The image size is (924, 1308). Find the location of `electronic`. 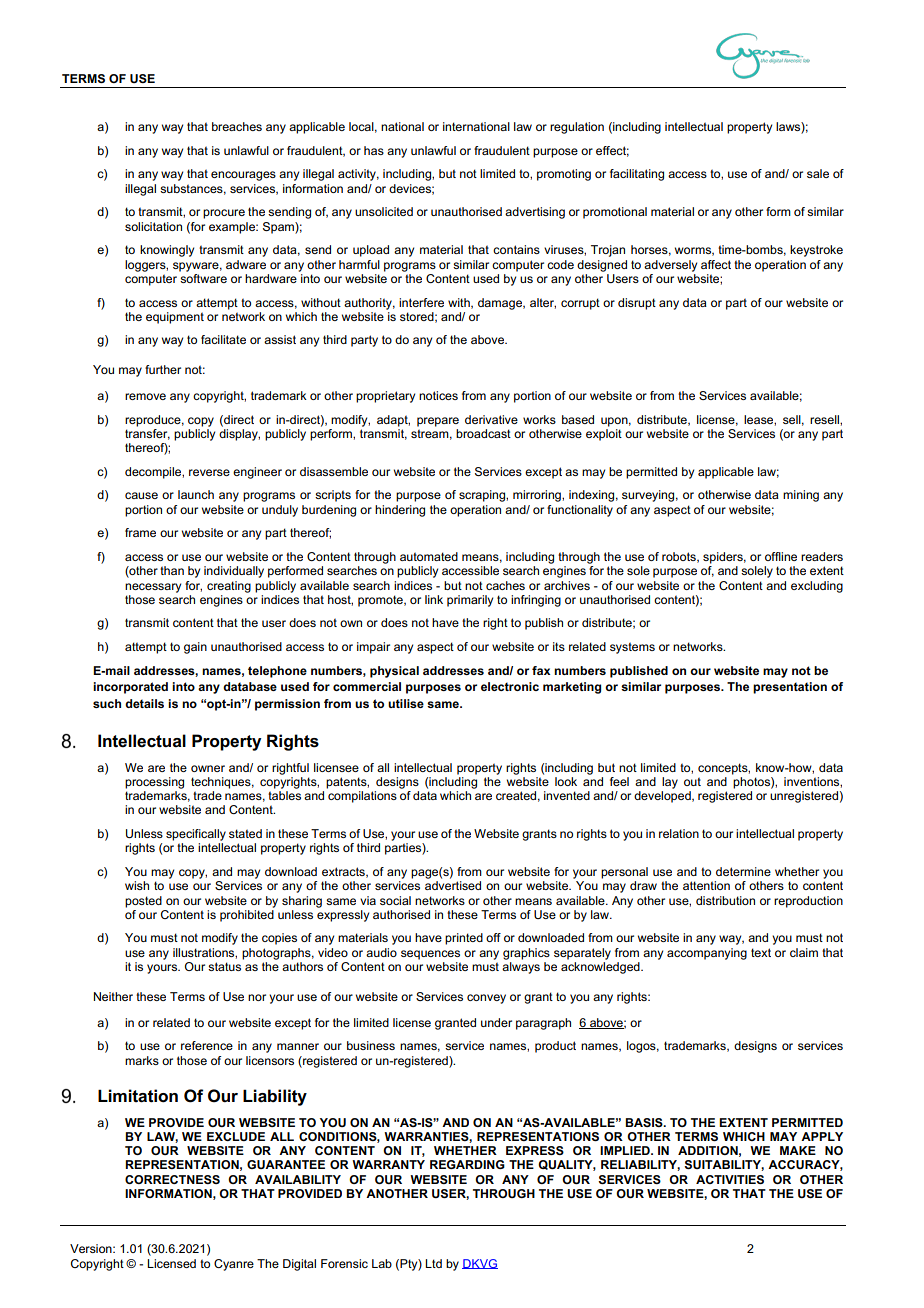

electronic is located at coordinates (510, 686).
